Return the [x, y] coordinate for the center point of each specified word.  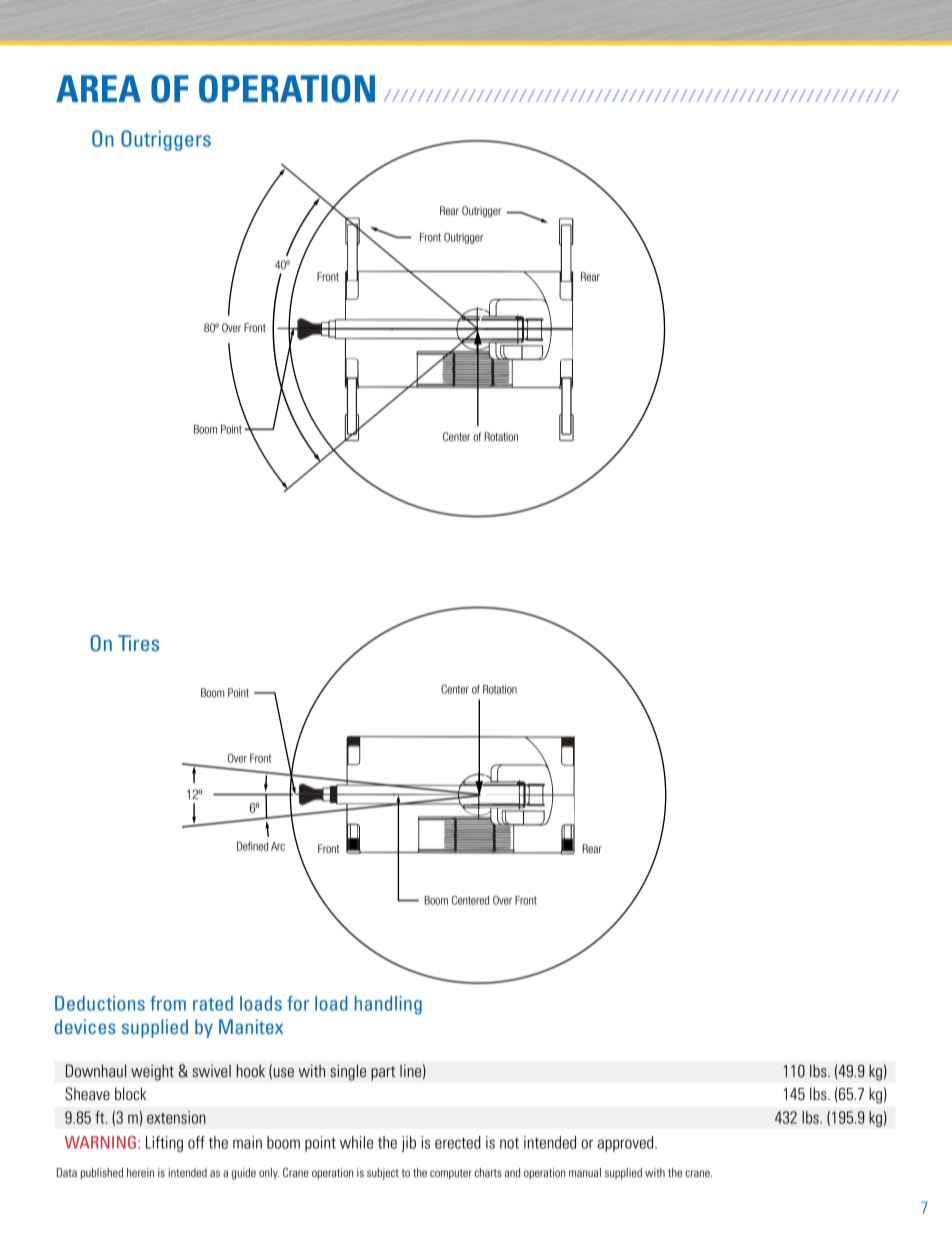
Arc [278, 846]
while [356, 1142]
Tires [138, 643]
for [298, 1003]
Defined [252, 846]
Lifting [164, 1144]
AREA [98, 88]
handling [388, 1005]
